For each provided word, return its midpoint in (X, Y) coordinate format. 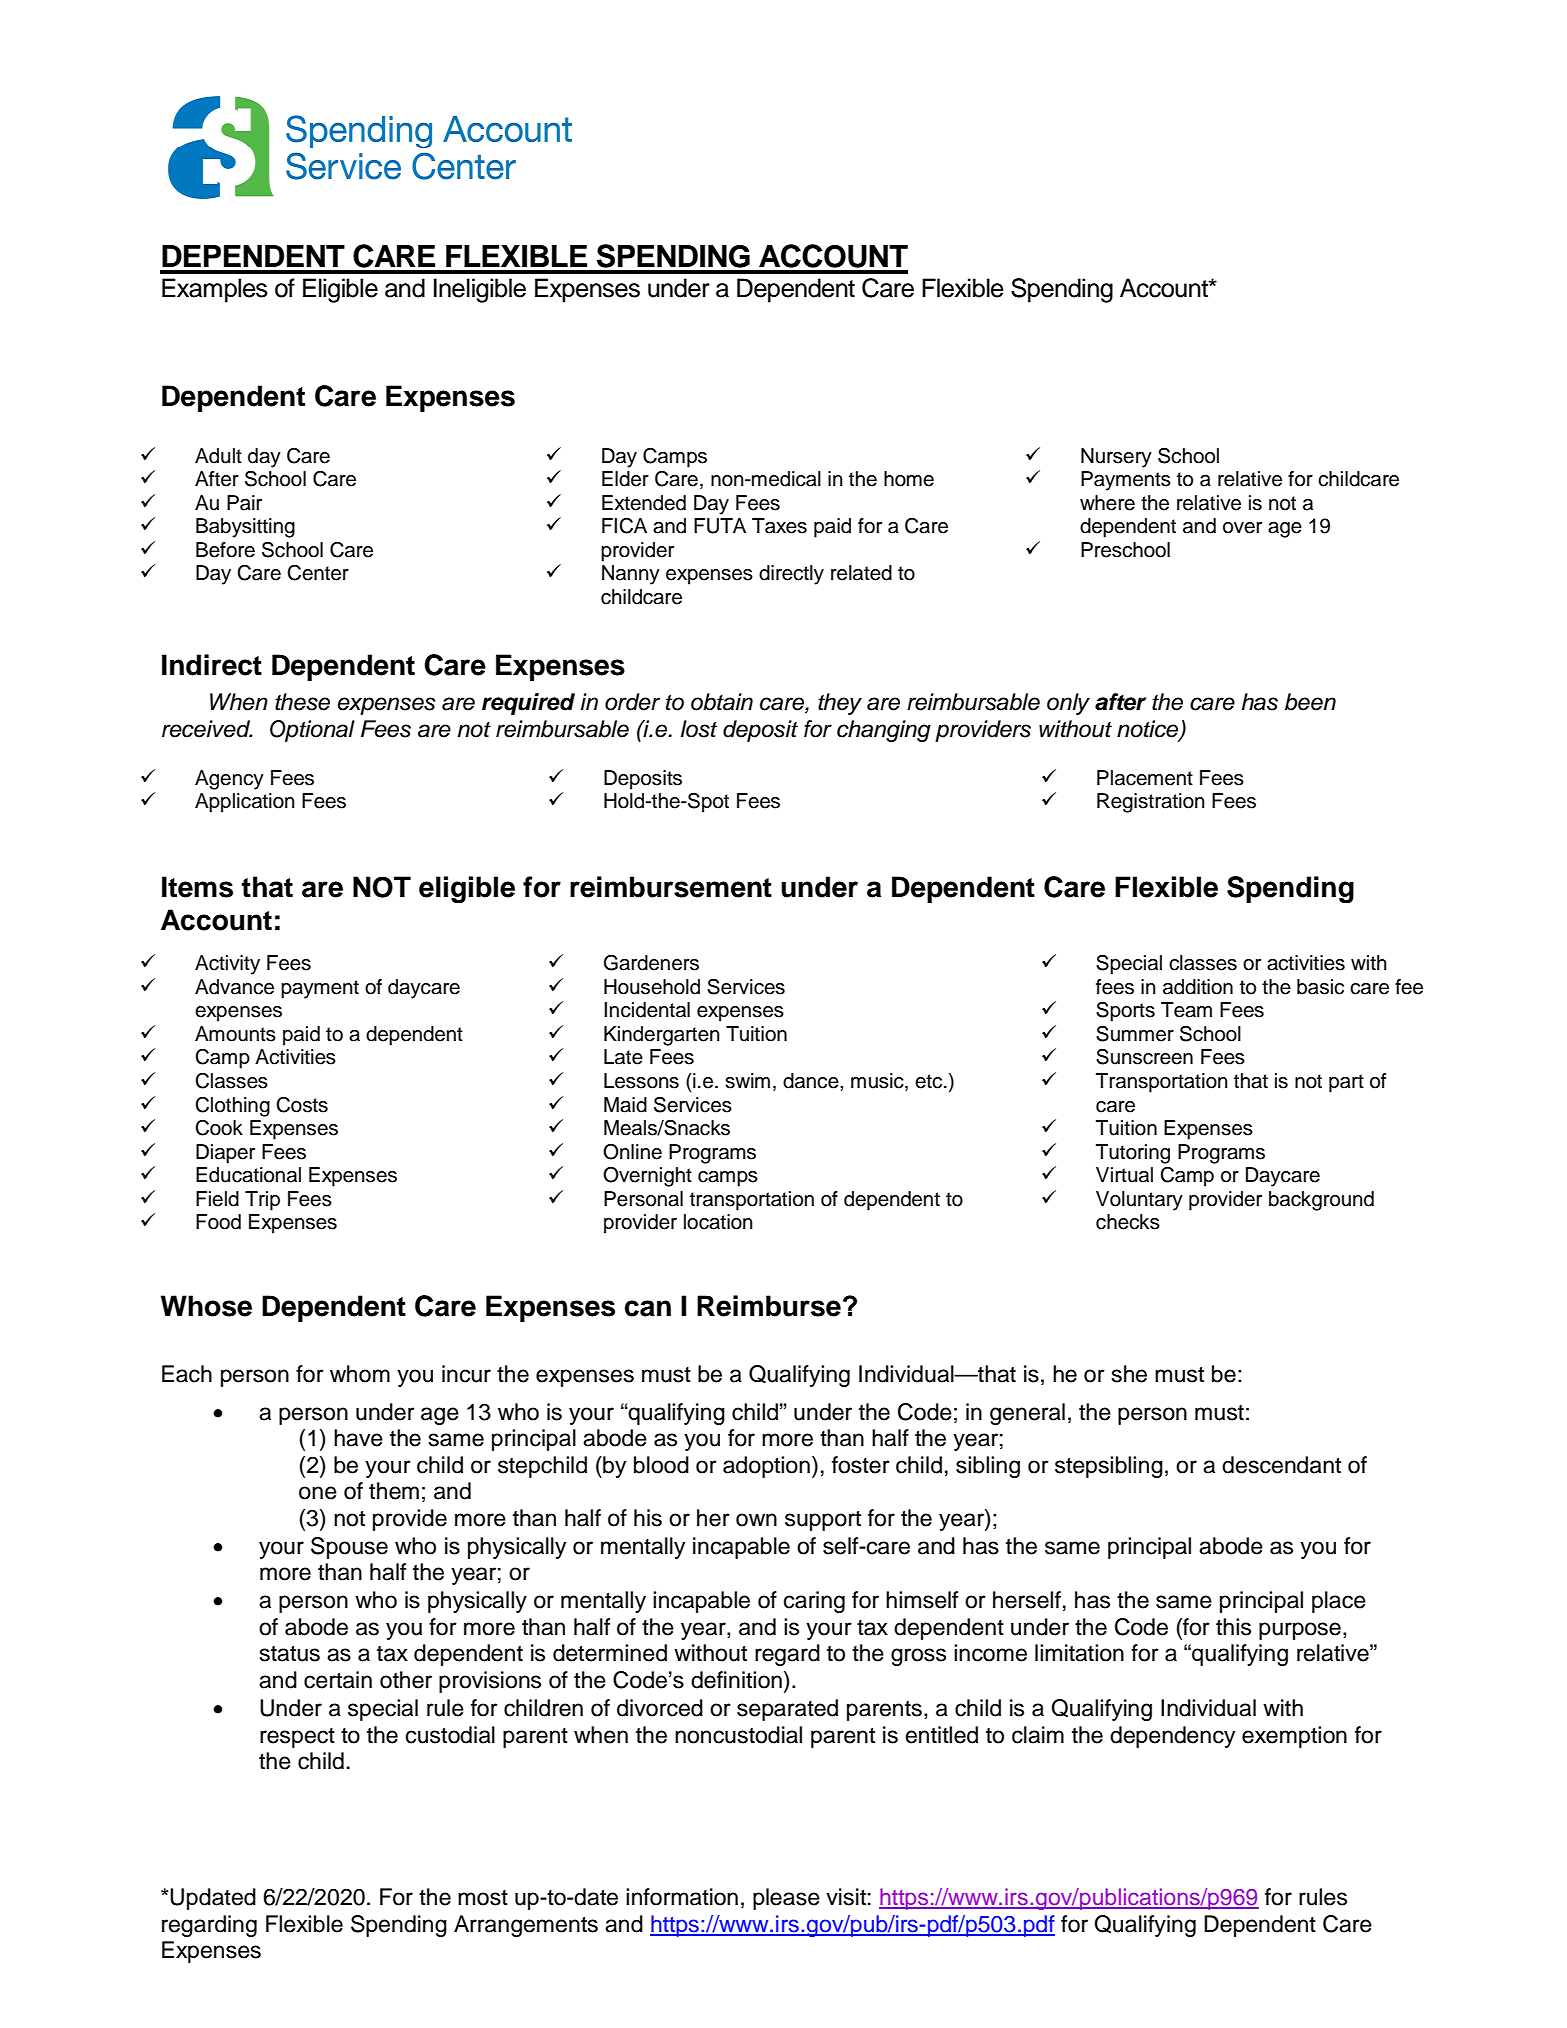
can (648, 1308)
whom (360, 1374)
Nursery (1116, 458)
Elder (625, 479)
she (1129, 1374)
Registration (1151, 803)
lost (699, 729)
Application (245, 803)
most (483, 1898)
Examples (215, 290)
